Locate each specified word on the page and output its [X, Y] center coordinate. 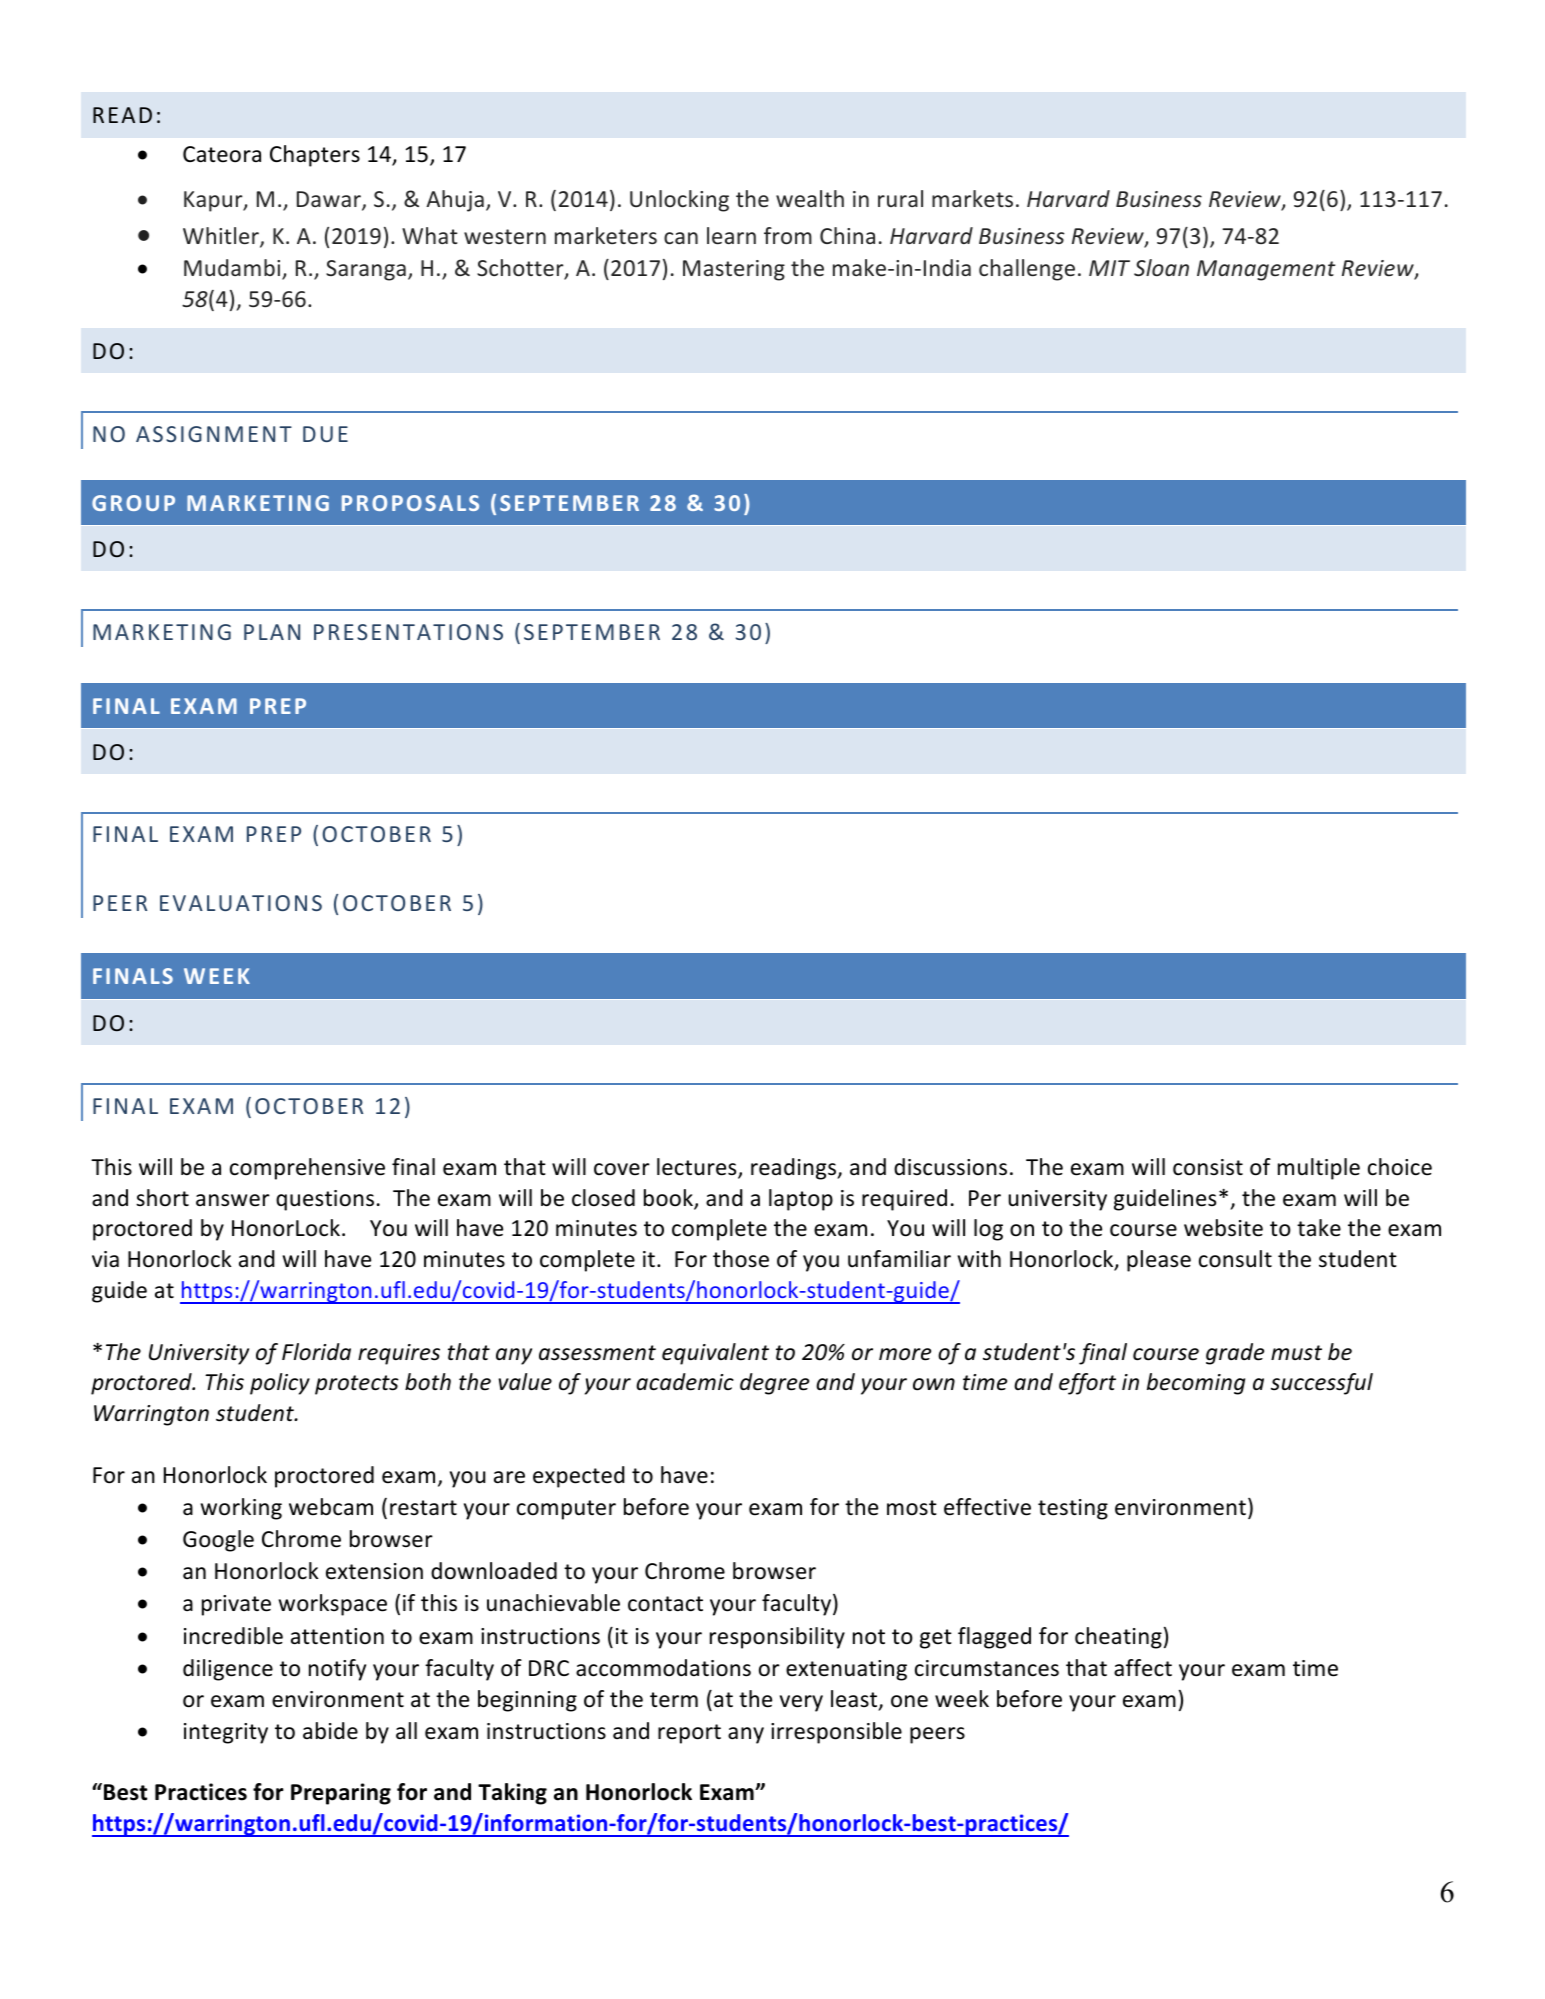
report [689, 1734]
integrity [226, 1733]
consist [1208, 1167]
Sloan [1161, 267]
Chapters [315, 156]
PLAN [272, 632]
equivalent [715, 1354]
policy [280, 1384]
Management [1266, 270]
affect [1143, 1668]
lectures [698, 1168]
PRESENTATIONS [408, 632]
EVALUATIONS [241, 903]
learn [731, 235]
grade [1235, 1354]
